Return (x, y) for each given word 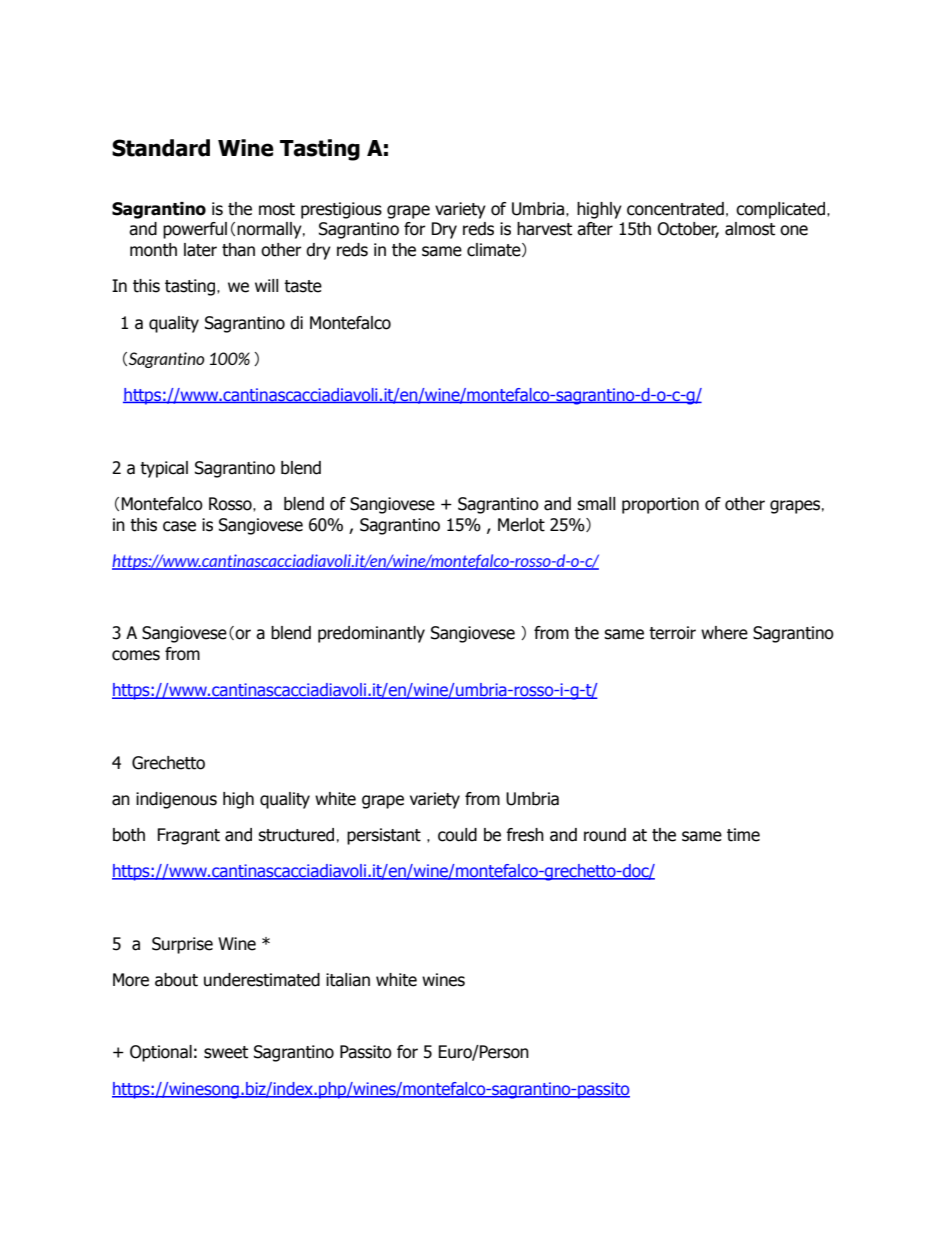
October (688, 230)
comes (136, 655)
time (743, 835)
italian (348, 980)
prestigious (341, 210)
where (724, 633)
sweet (226, 1052)
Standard (161, 148)
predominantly (371, 634)
